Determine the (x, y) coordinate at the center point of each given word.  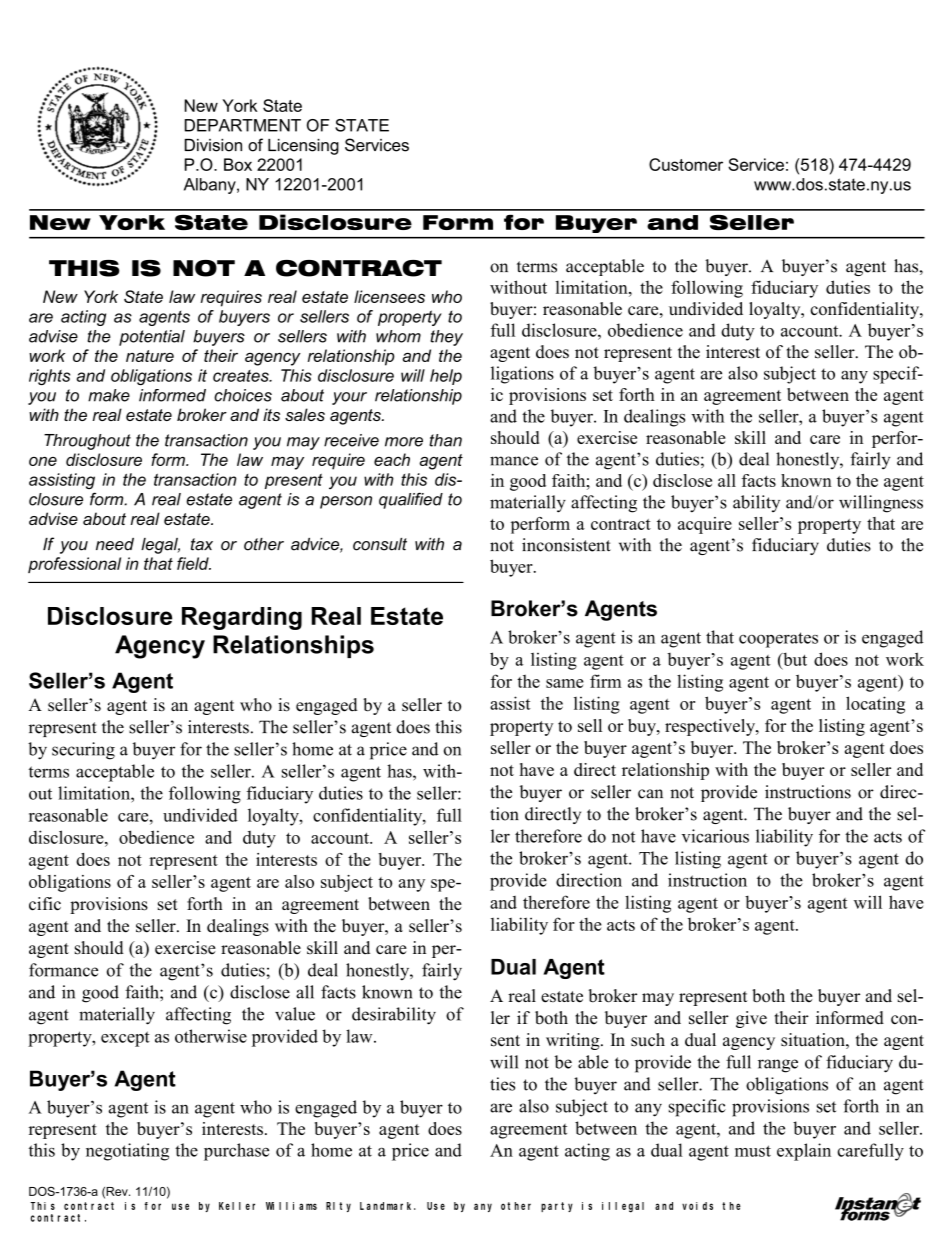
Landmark (388, 1206)
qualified (411, 500)
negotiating (127, 1152)
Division (213, 145)
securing (83, 751)
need (115, 544)
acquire (705, 525)
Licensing (303, 147)
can (650, 794)
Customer (686, 164)
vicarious (715, 836)
